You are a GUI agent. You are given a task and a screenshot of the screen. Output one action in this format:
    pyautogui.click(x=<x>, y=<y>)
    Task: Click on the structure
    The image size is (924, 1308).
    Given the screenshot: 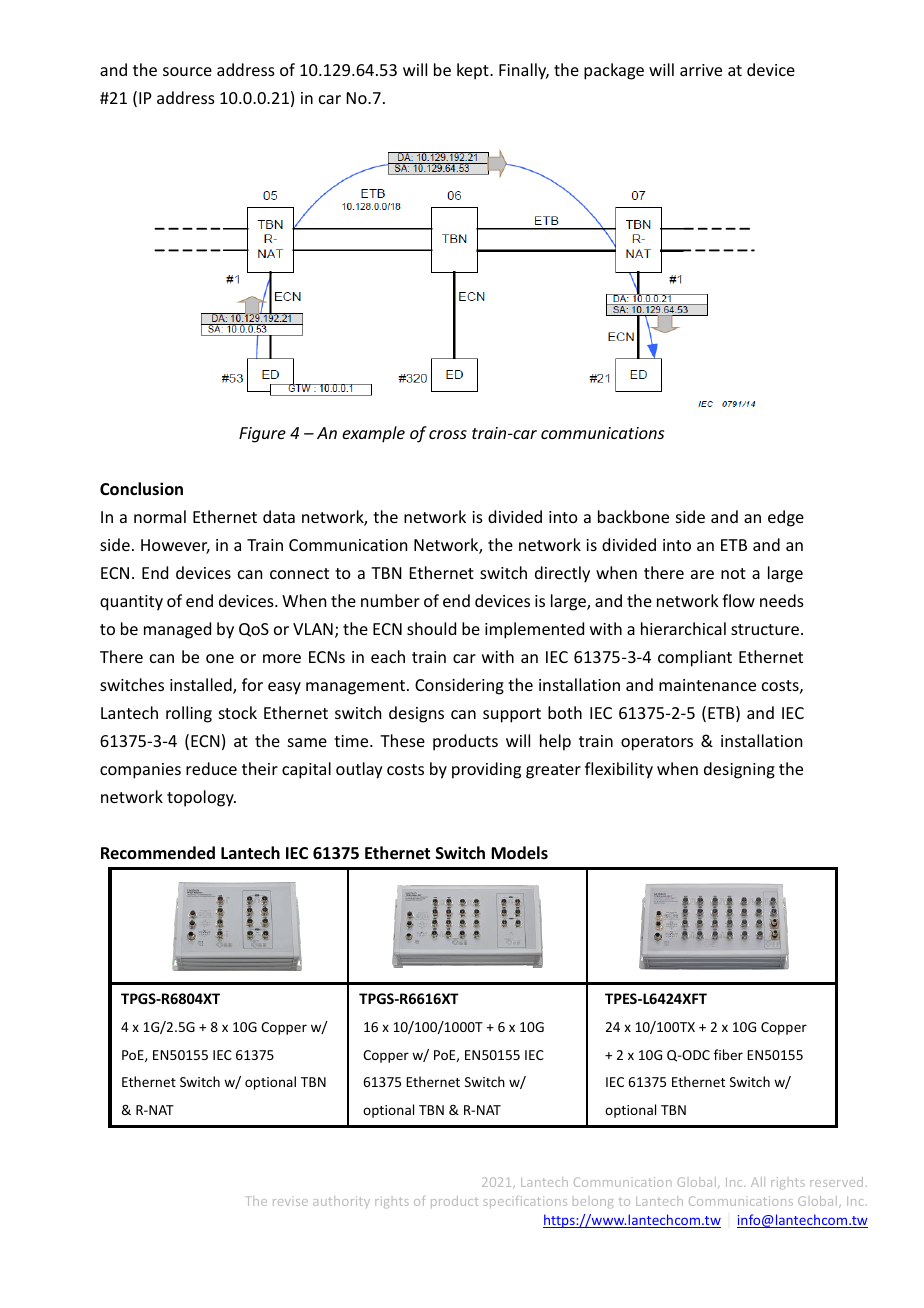 What is the action you would take?
    pyautogui.click(x=765, y=629)
